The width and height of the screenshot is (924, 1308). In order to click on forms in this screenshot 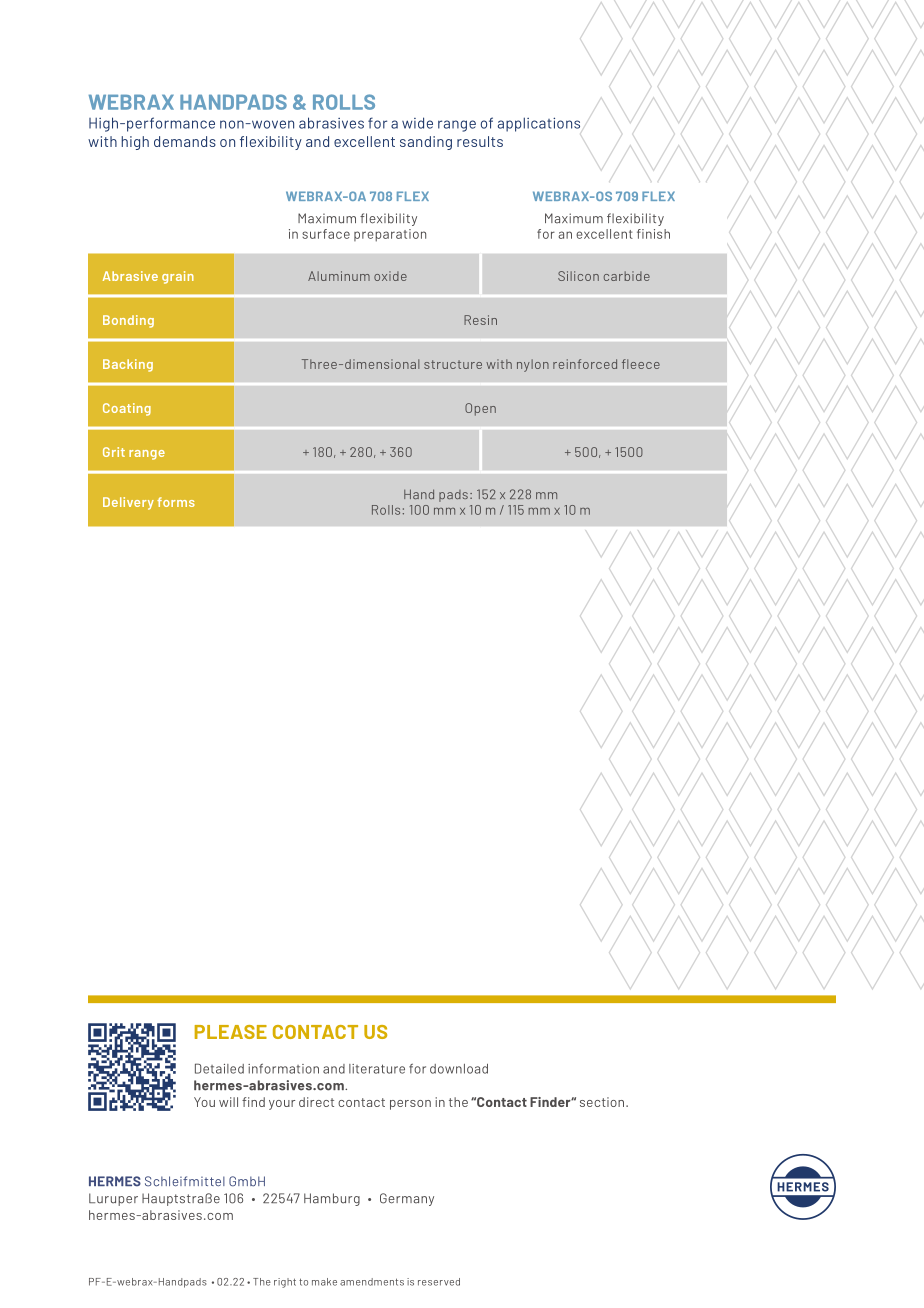, I will do `click(176, 502)`.
